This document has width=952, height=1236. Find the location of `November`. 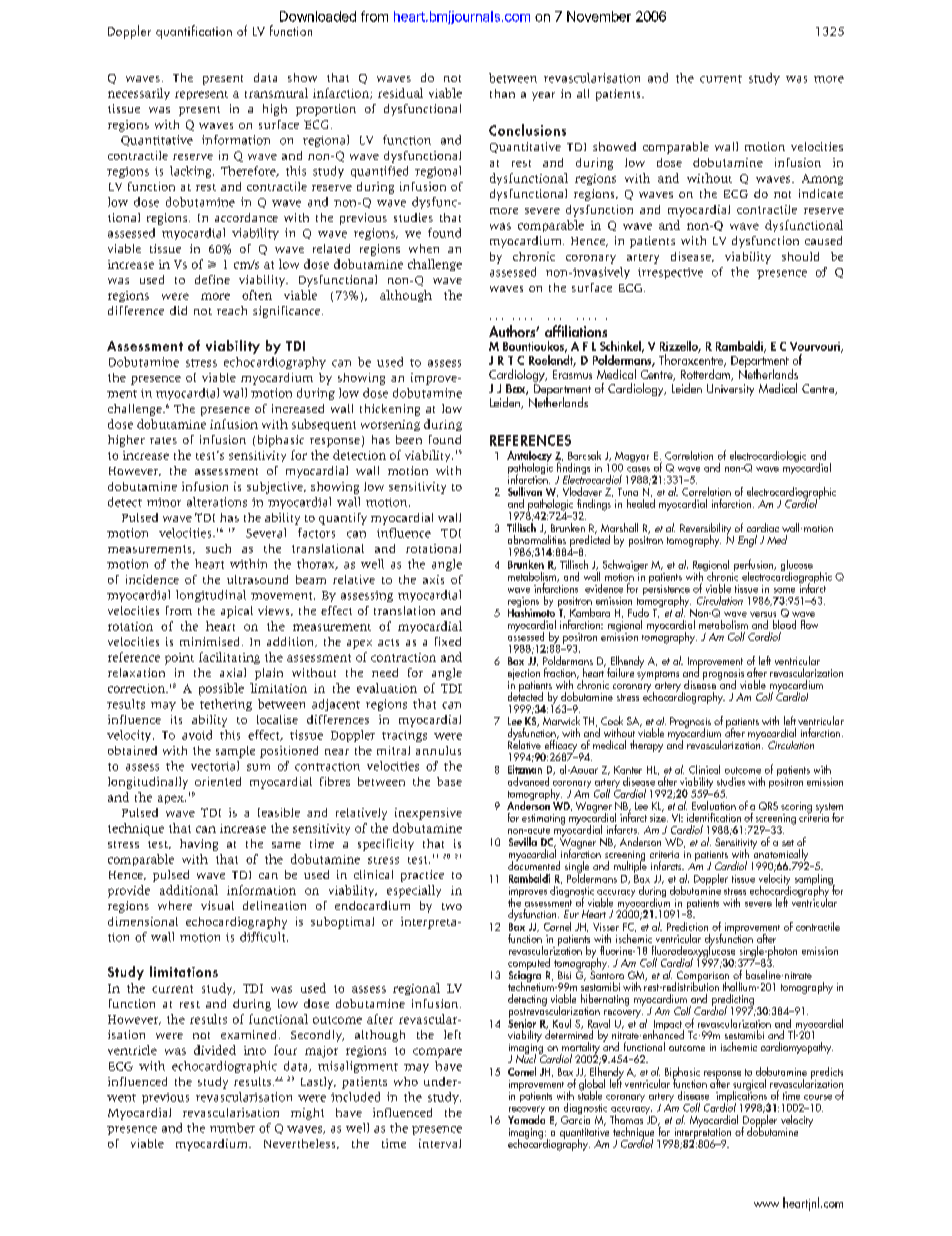

November is located at coordinates (599, 16).
